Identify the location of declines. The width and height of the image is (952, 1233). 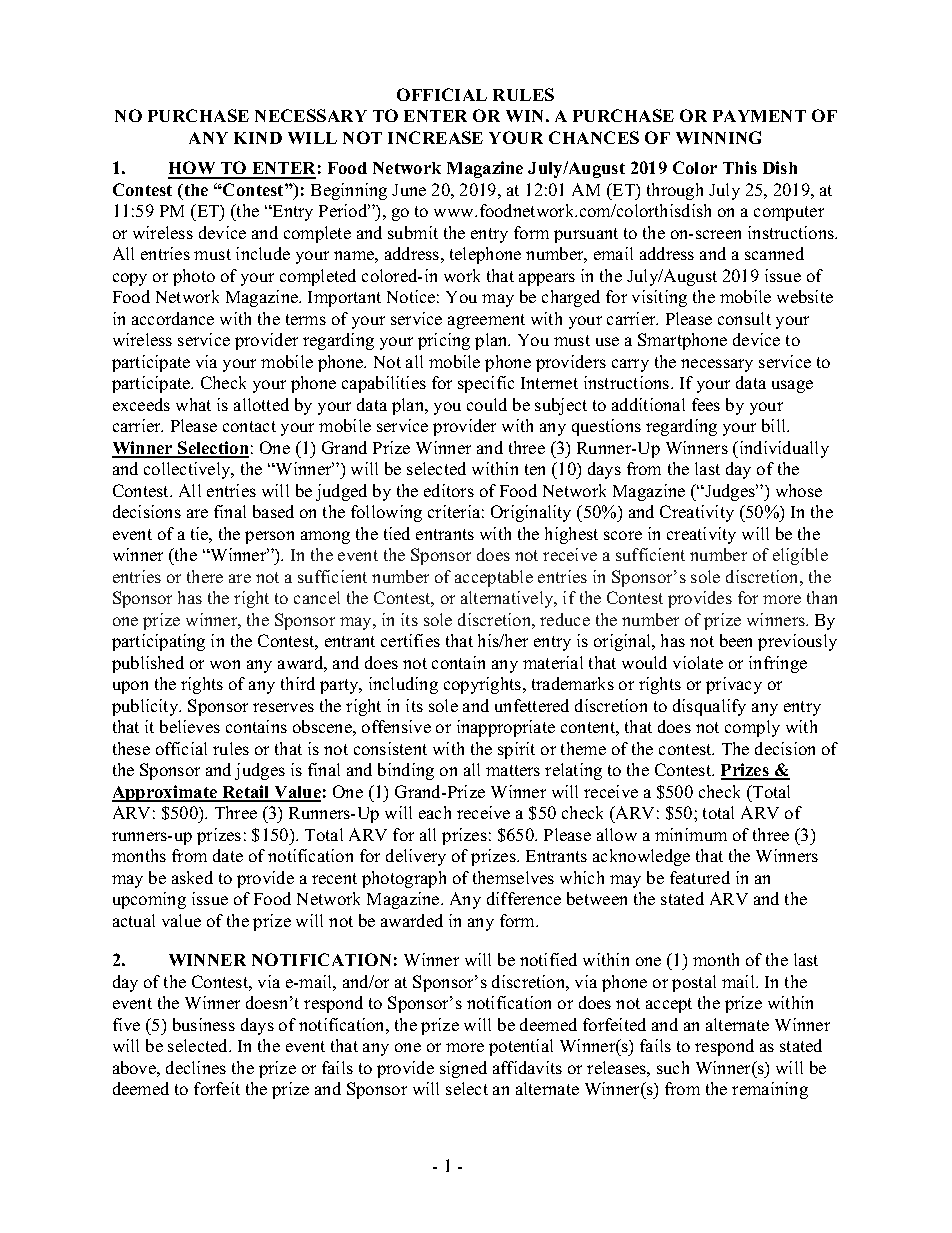
(196, 1067).
